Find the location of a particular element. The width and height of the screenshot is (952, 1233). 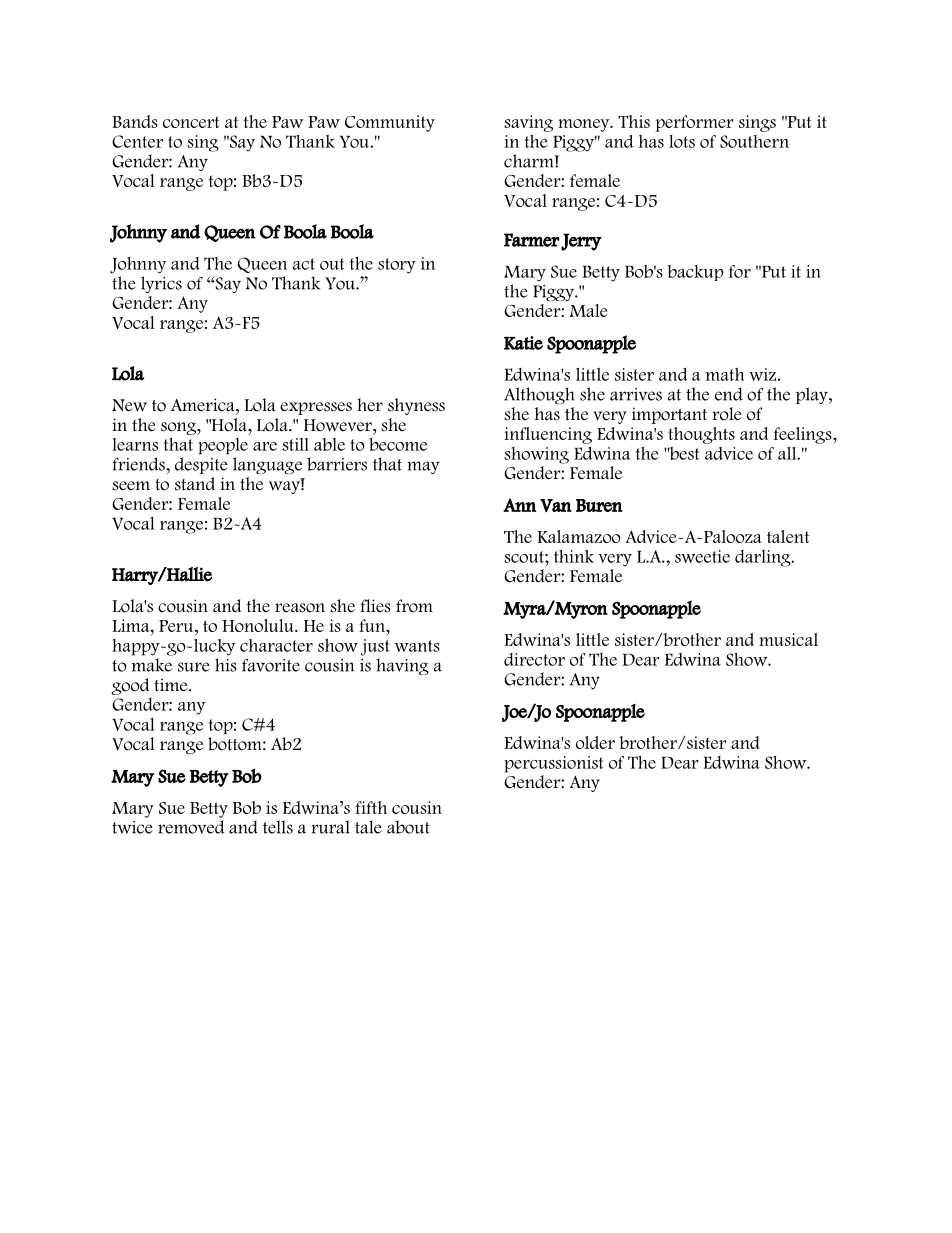

removed is located at coordinates (191, 827).
